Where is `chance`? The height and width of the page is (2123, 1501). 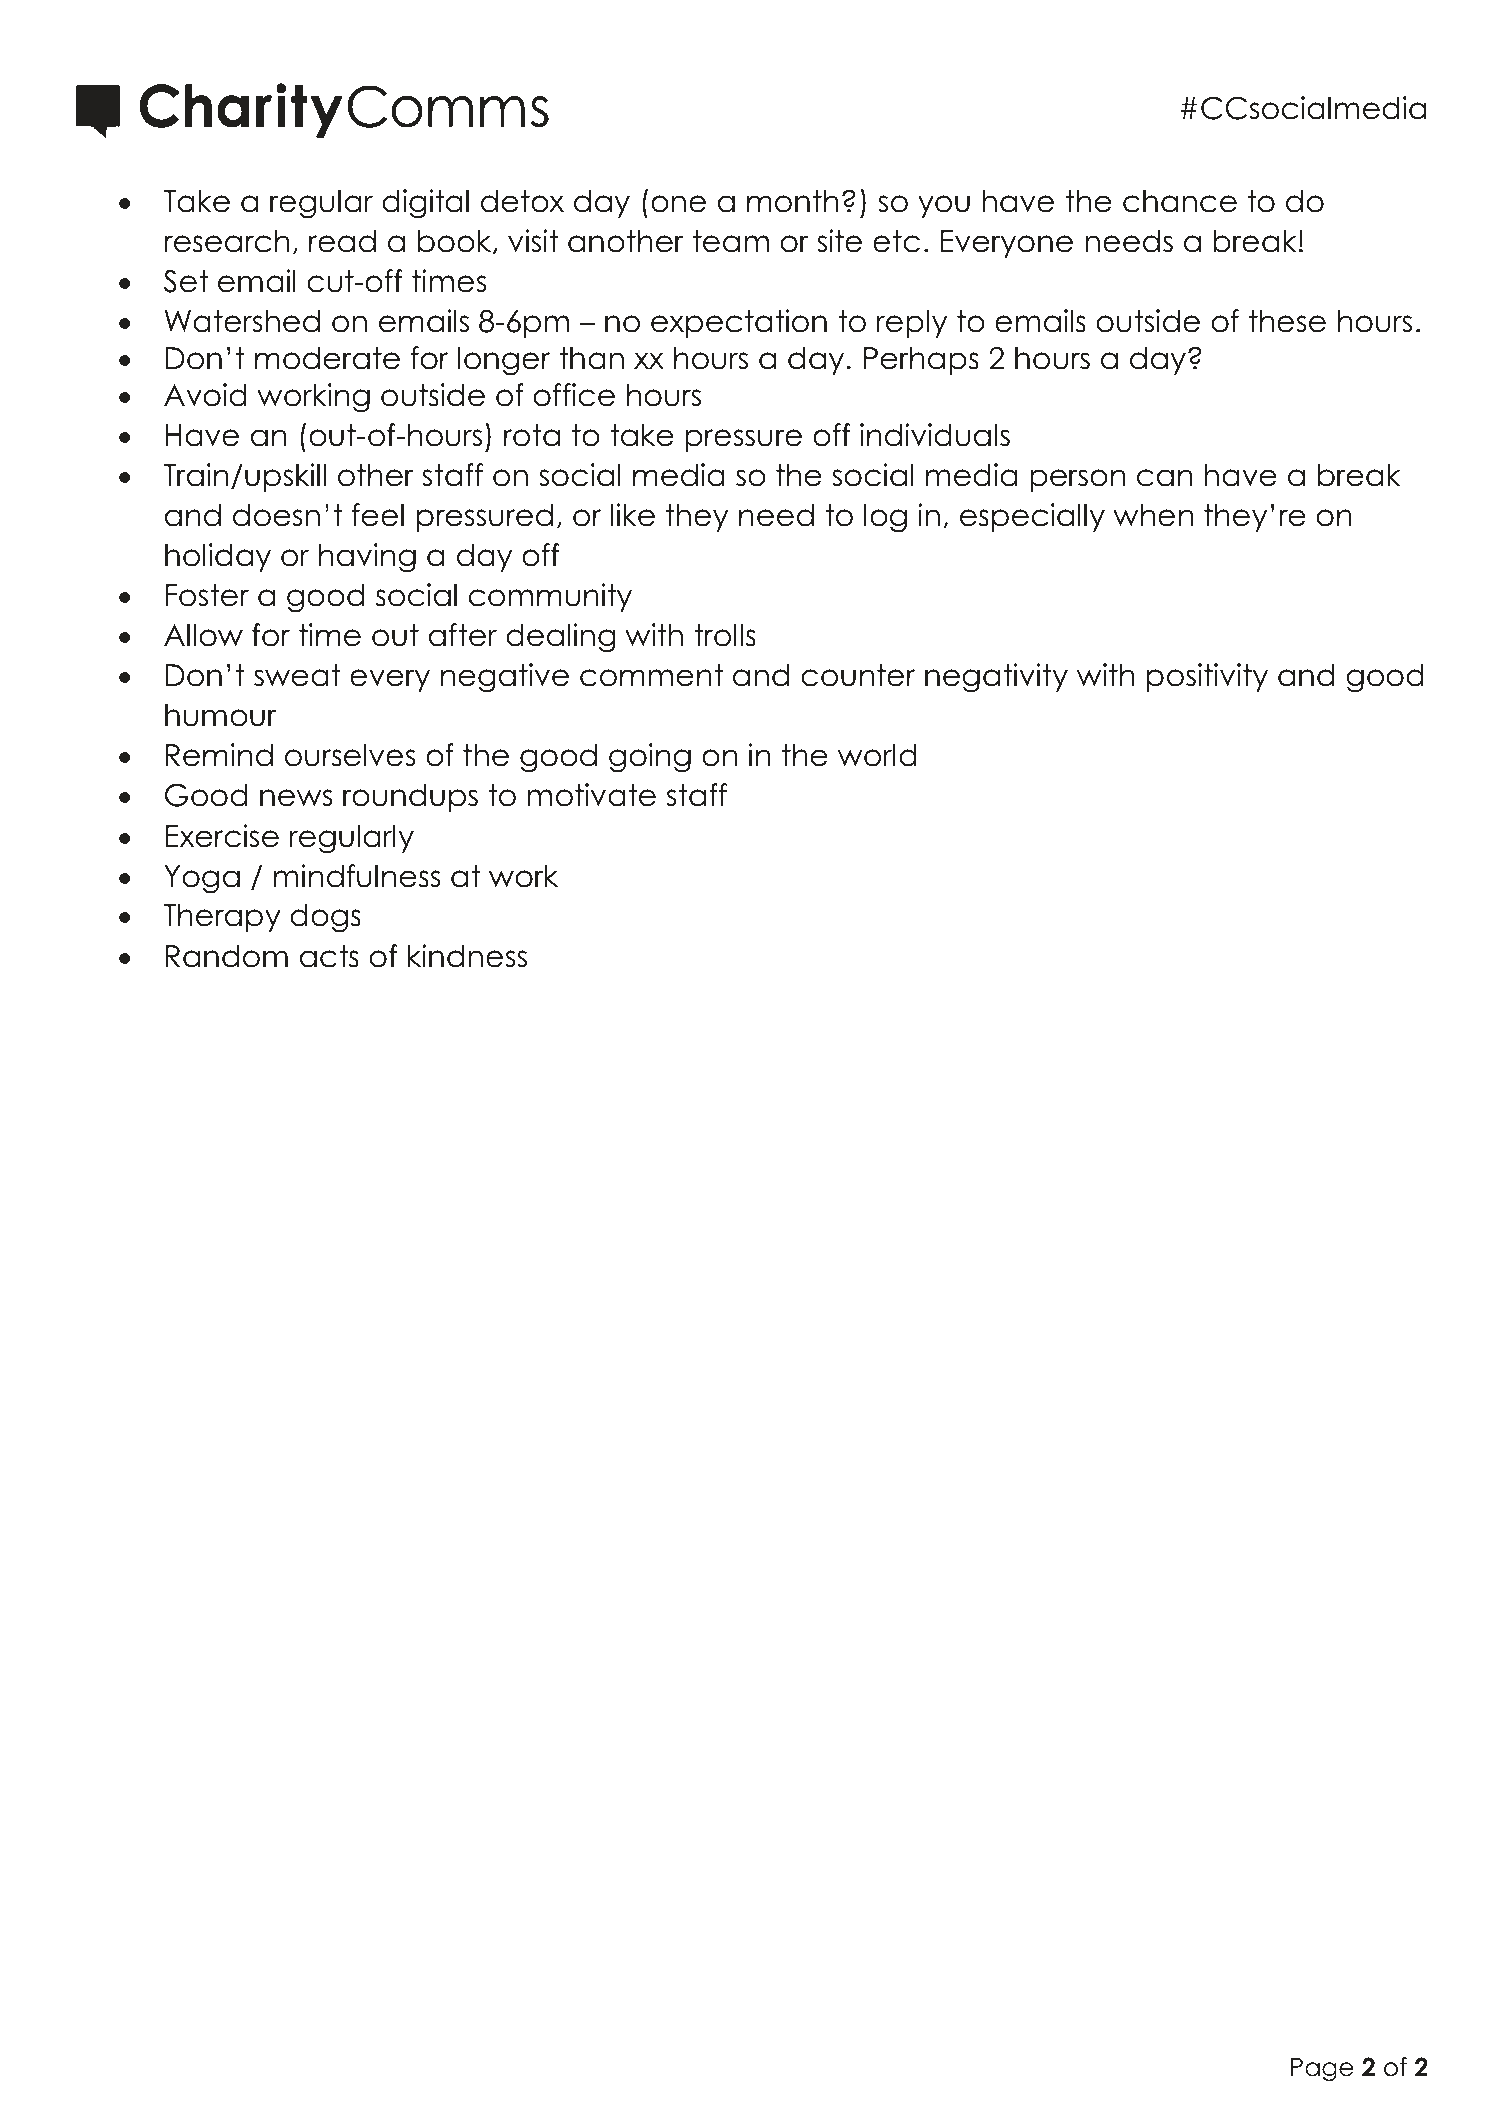
chance is located at coordinates (1180, 201).
